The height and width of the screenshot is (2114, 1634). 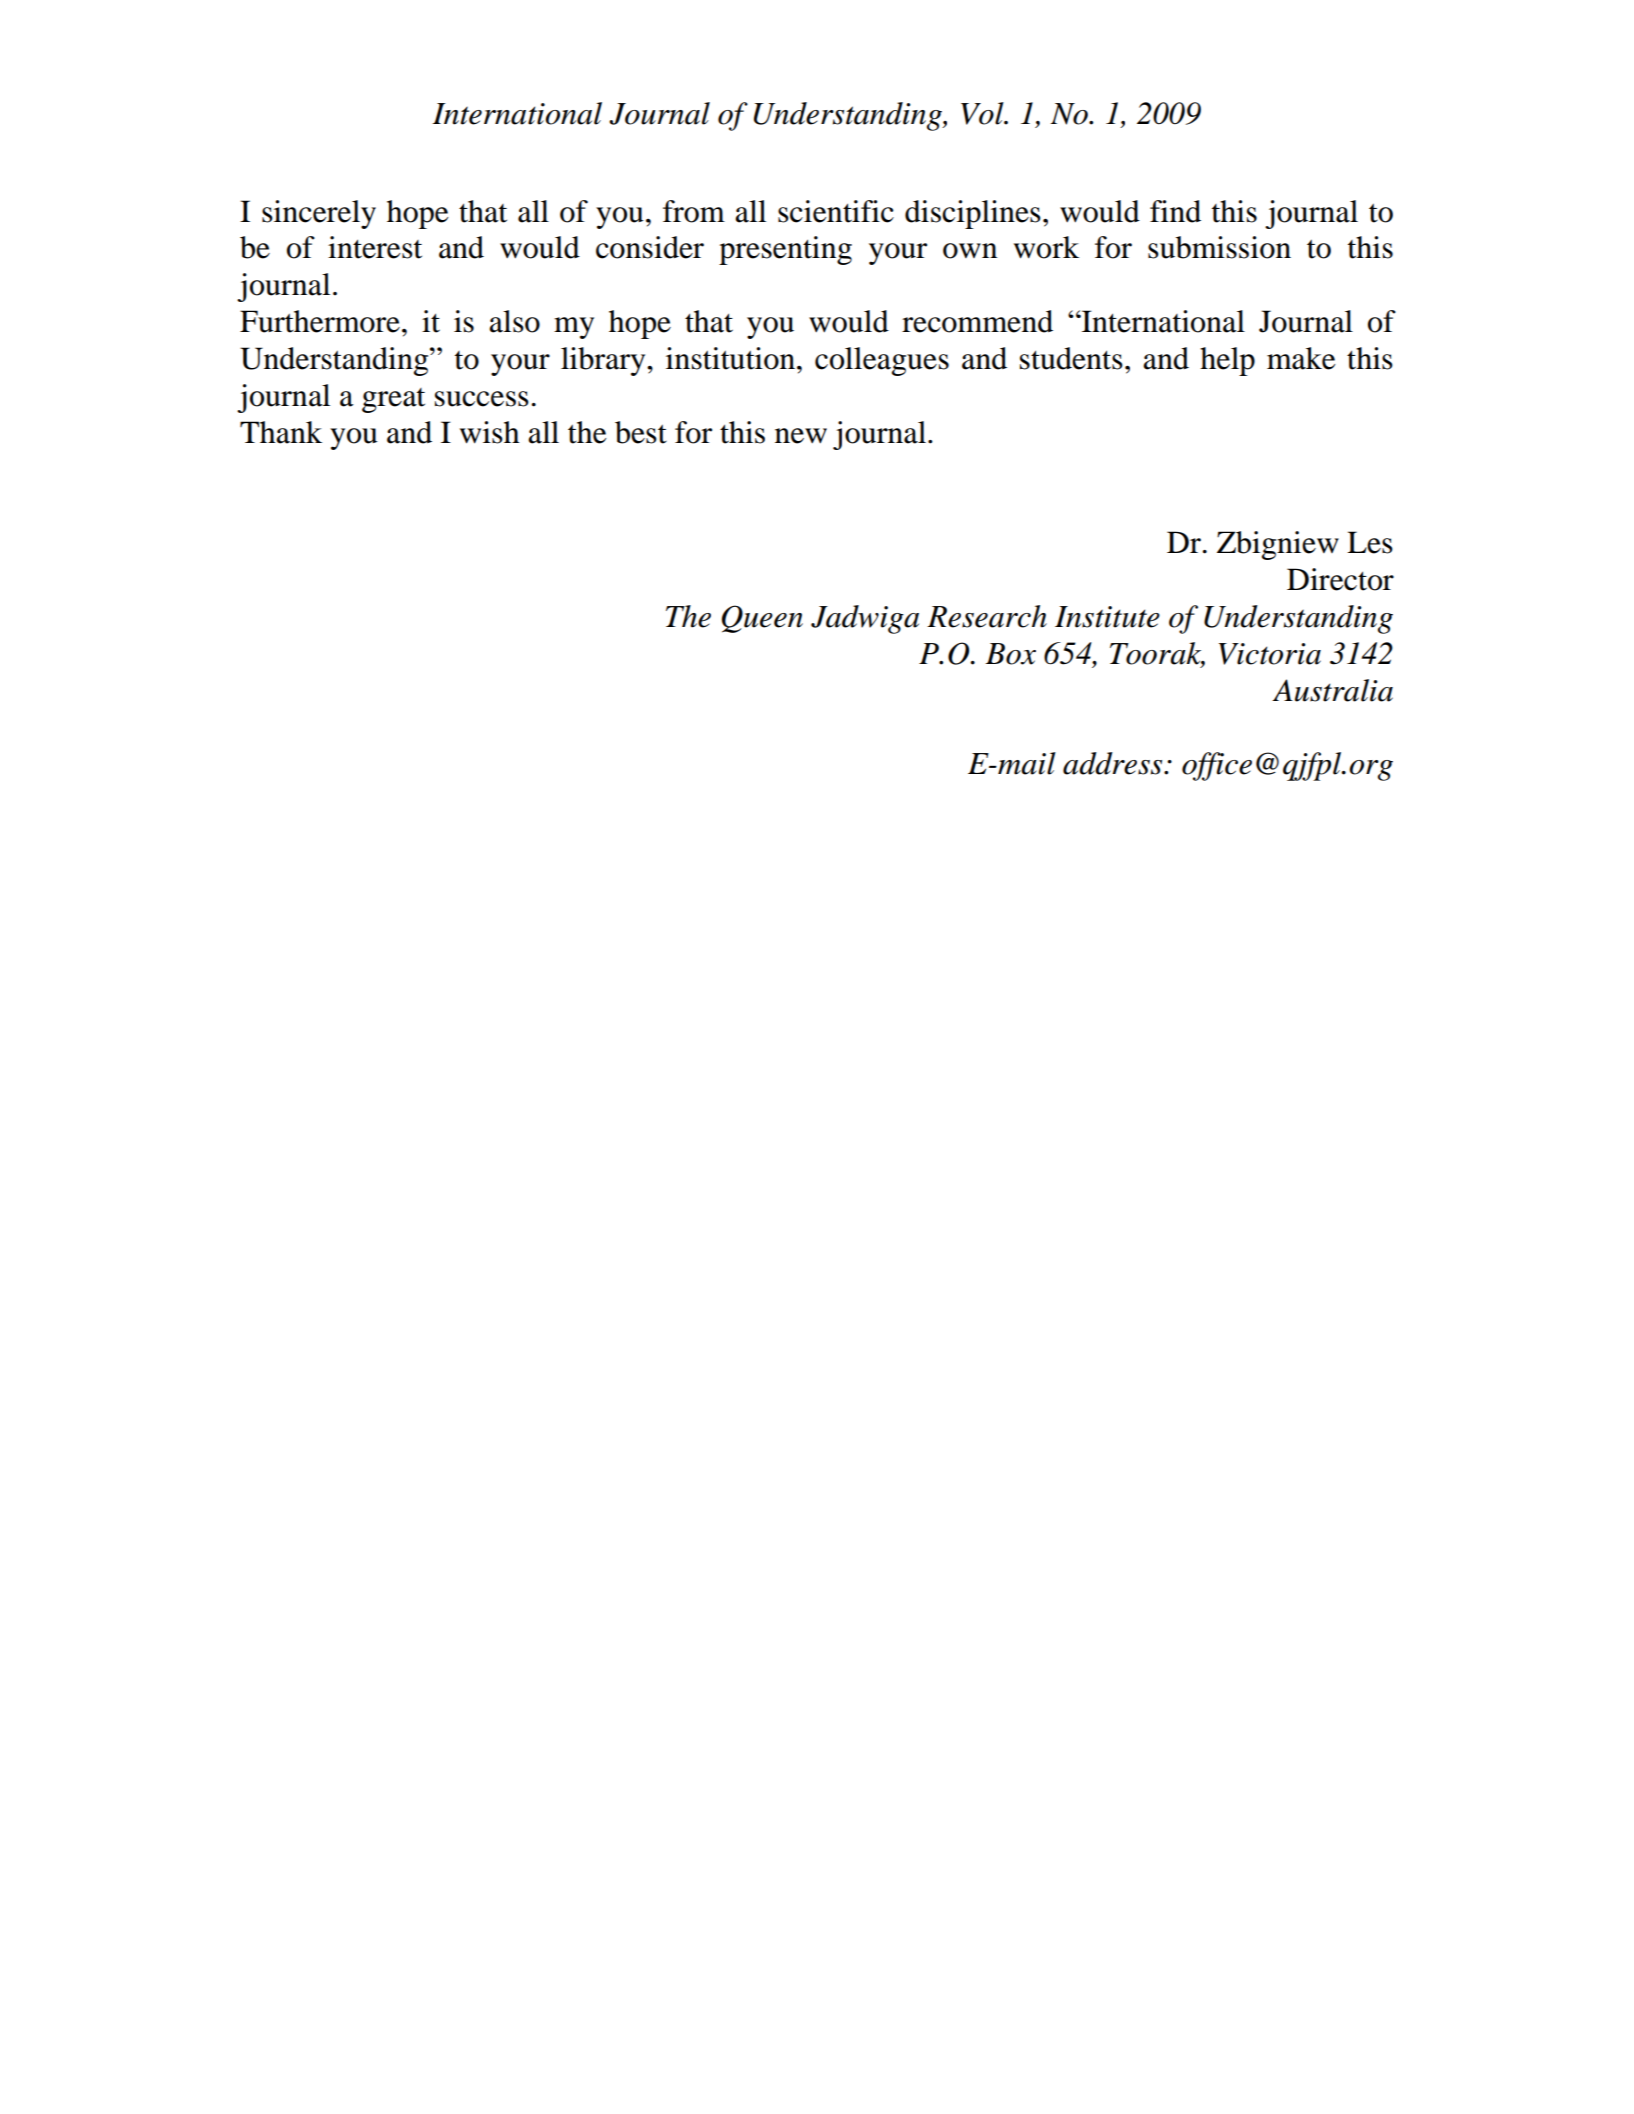 What do you see at coordinates (1227, 361) in the screenshot?
I see `help` at bounding box center [1227, 361].
